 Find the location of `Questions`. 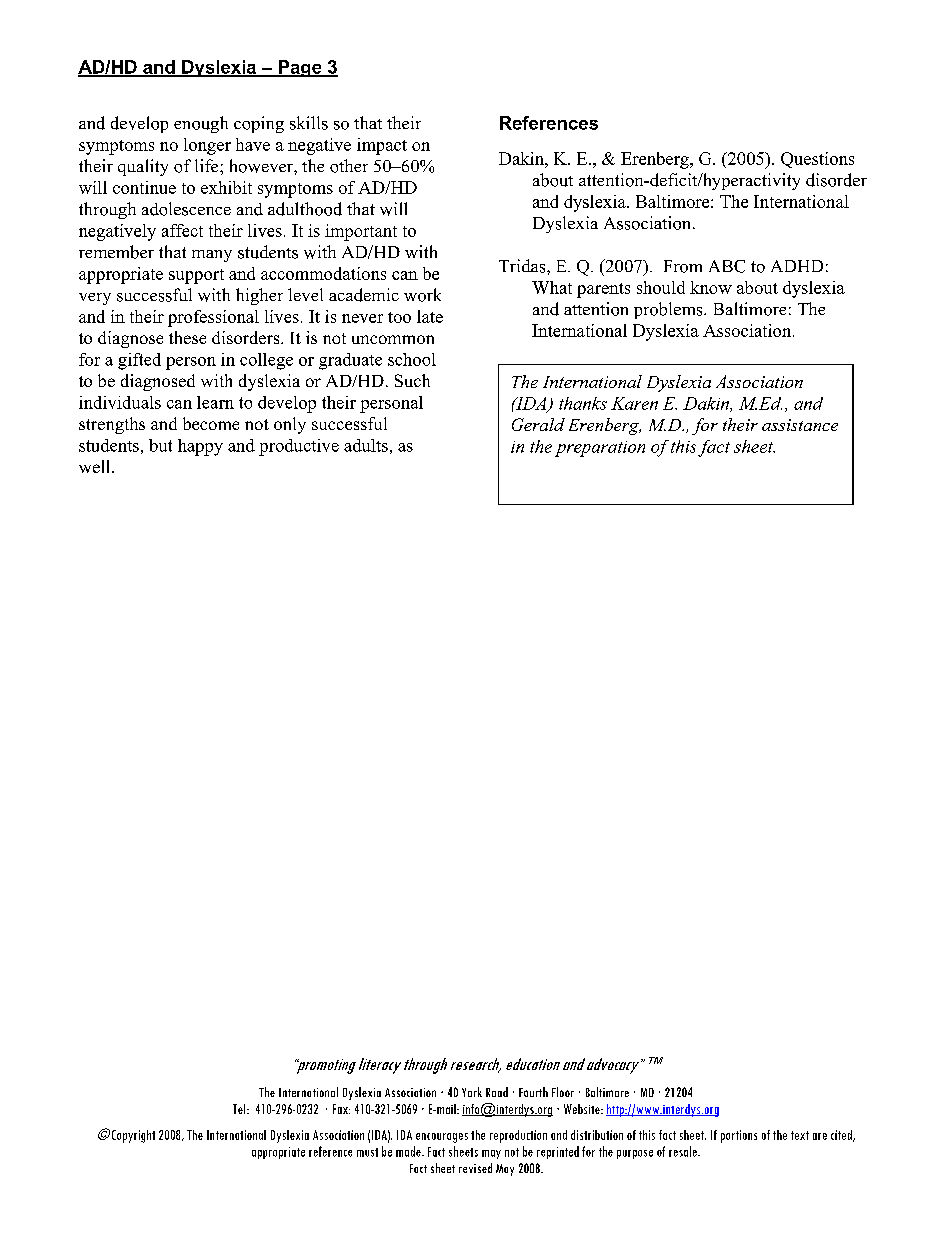

Questions is located at coordinates (817, 160).
